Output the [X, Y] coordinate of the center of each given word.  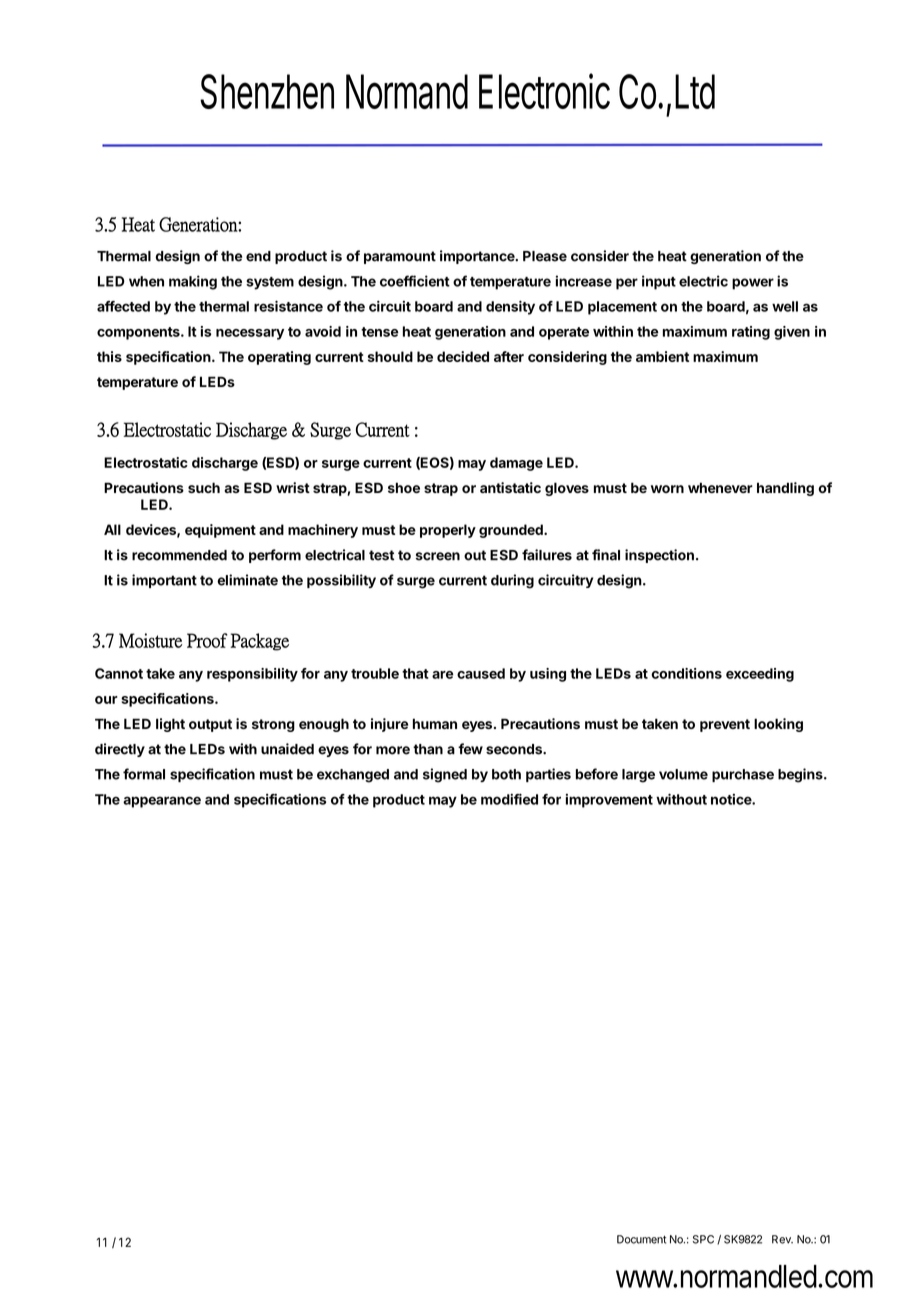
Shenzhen [267, 91]
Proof [207, 640]
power [753, 284]
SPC [703, 1239]
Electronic [544, 91]
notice [732, 799]
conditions [686, 673]
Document [641, 1239]
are [443, 675]
